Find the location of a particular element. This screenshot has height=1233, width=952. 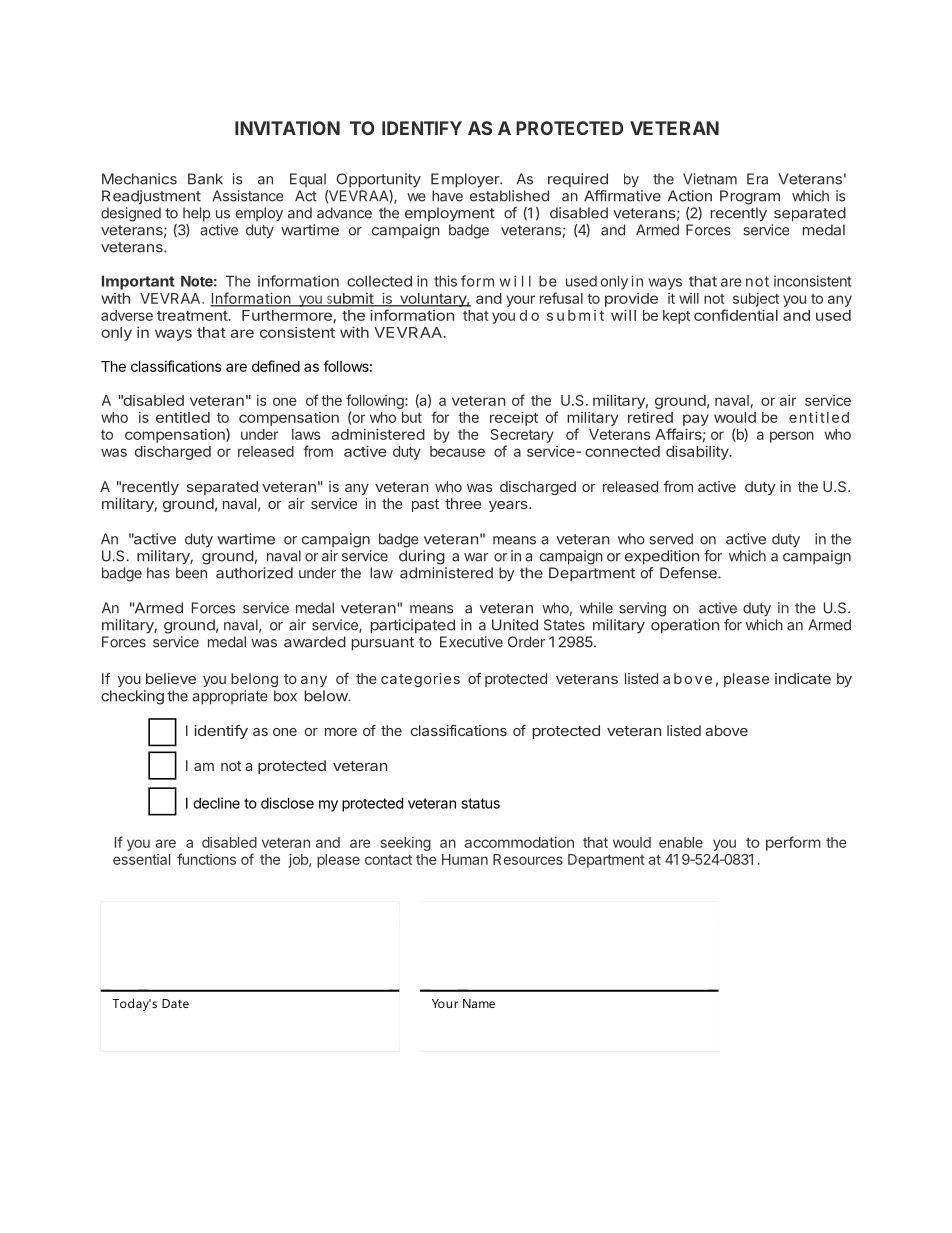

Date is located at coordinates (175, 1003).
